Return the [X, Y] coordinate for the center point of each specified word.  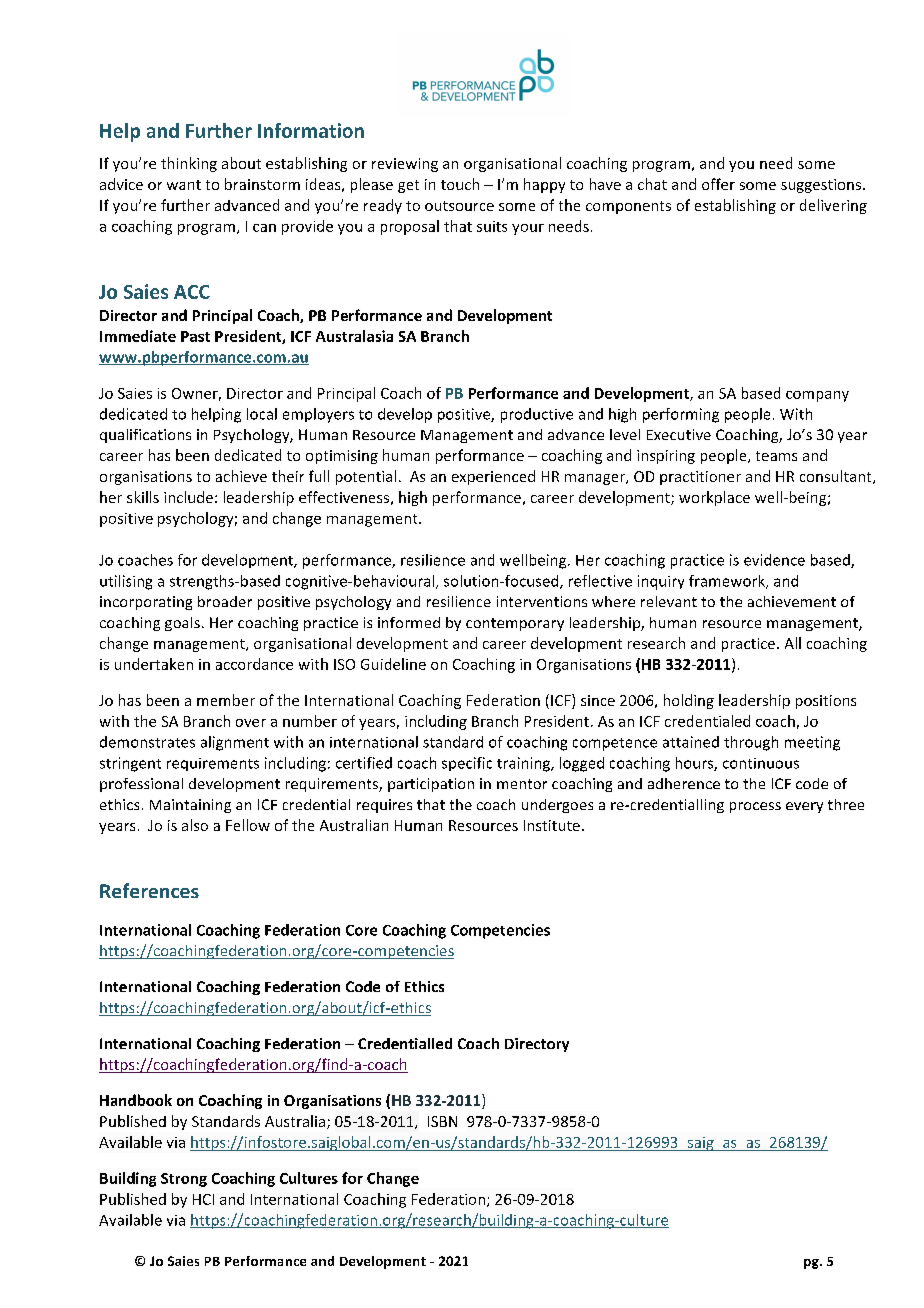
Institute [552, 825]
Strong [184, 1180]
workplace [714, 498]
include [188, 497]
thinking [189, 164]
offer [718, 184]
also [195, 825]
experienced [493, 477]
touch [460, 184]
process [755, 807]
